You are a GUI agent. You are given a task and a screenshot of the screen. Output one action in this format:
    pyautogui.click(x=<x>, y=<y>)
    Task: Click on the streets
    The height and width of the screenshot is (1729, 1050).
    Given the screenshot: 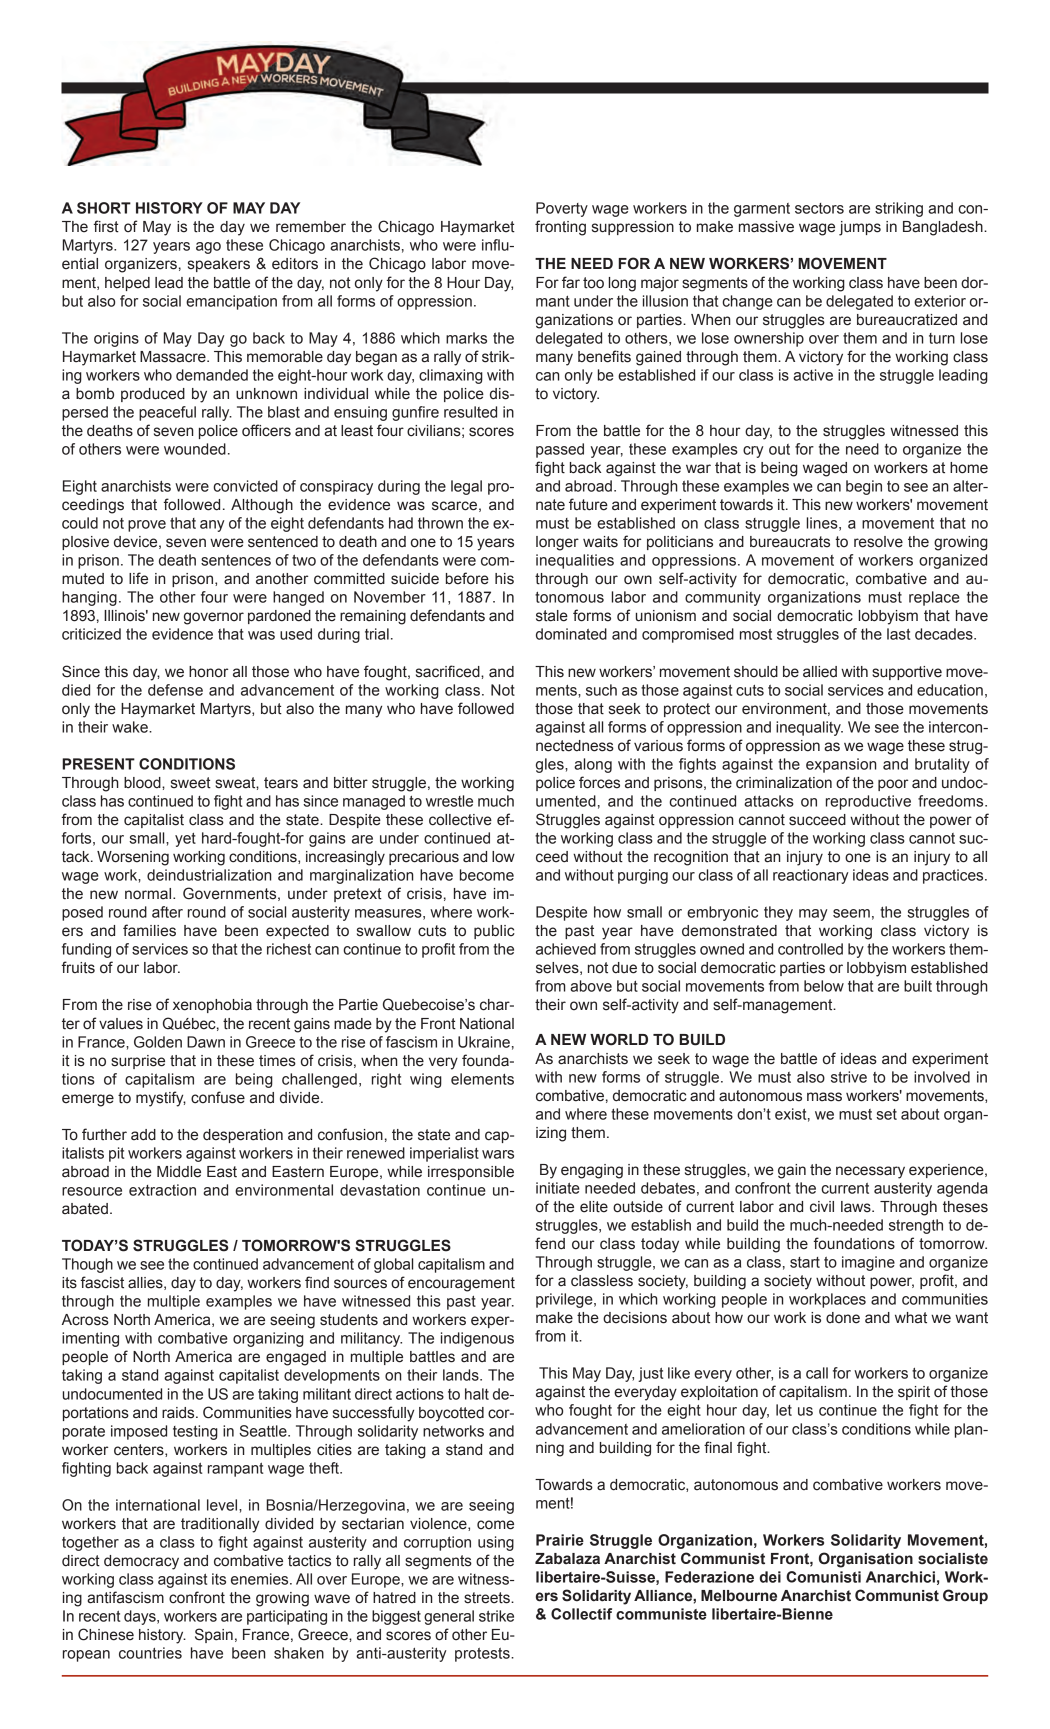 What is the action you would take?
    pyautogui.click(x=488, y=1598)
